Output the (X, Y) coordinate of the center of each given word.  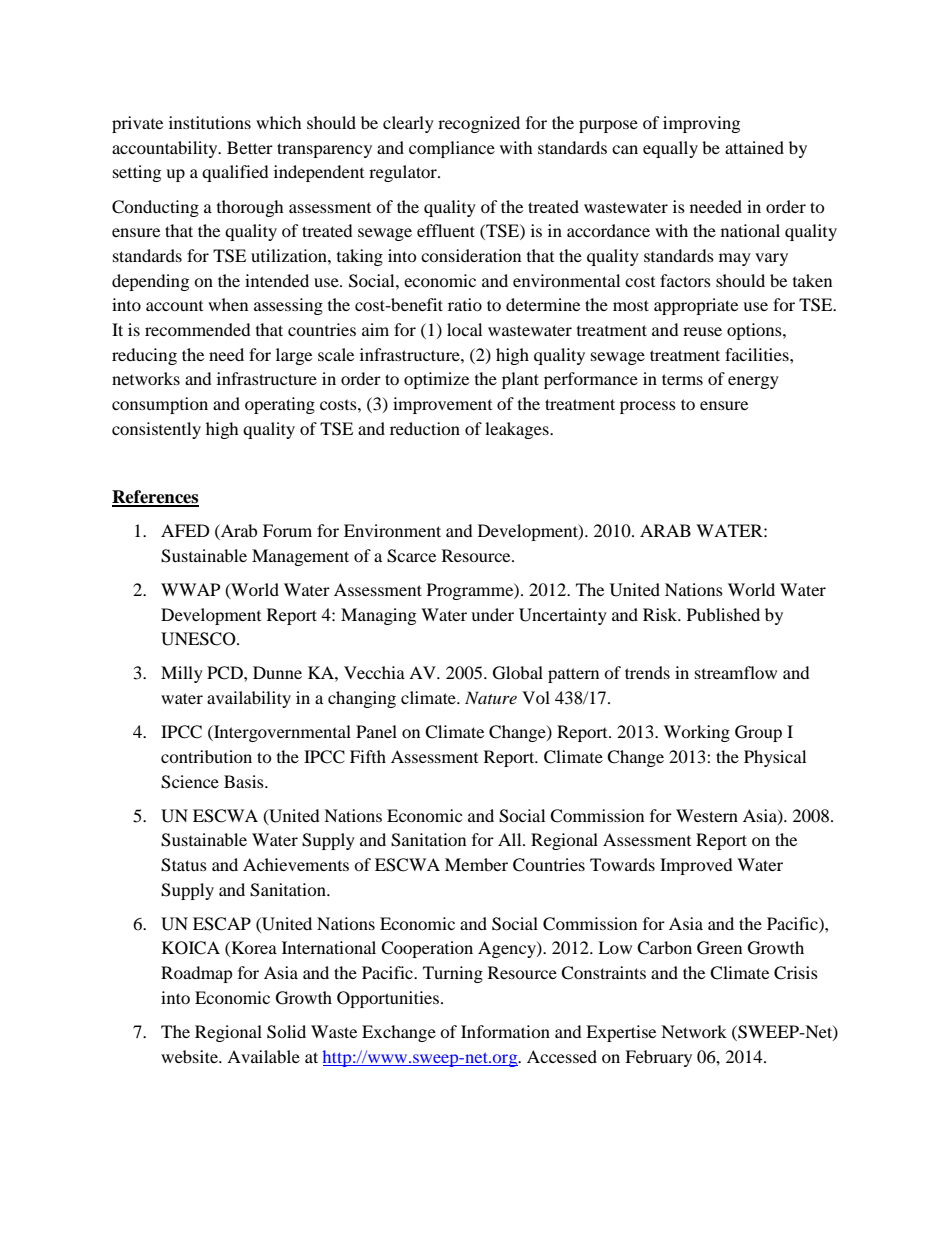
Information (505, 1031)
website (190, 1056)
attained (754, 147)
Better (250, 147)
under (492, 614)
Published (723, 614)
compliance (452, 149)
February (658, 1058)
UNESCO (199, 639)
